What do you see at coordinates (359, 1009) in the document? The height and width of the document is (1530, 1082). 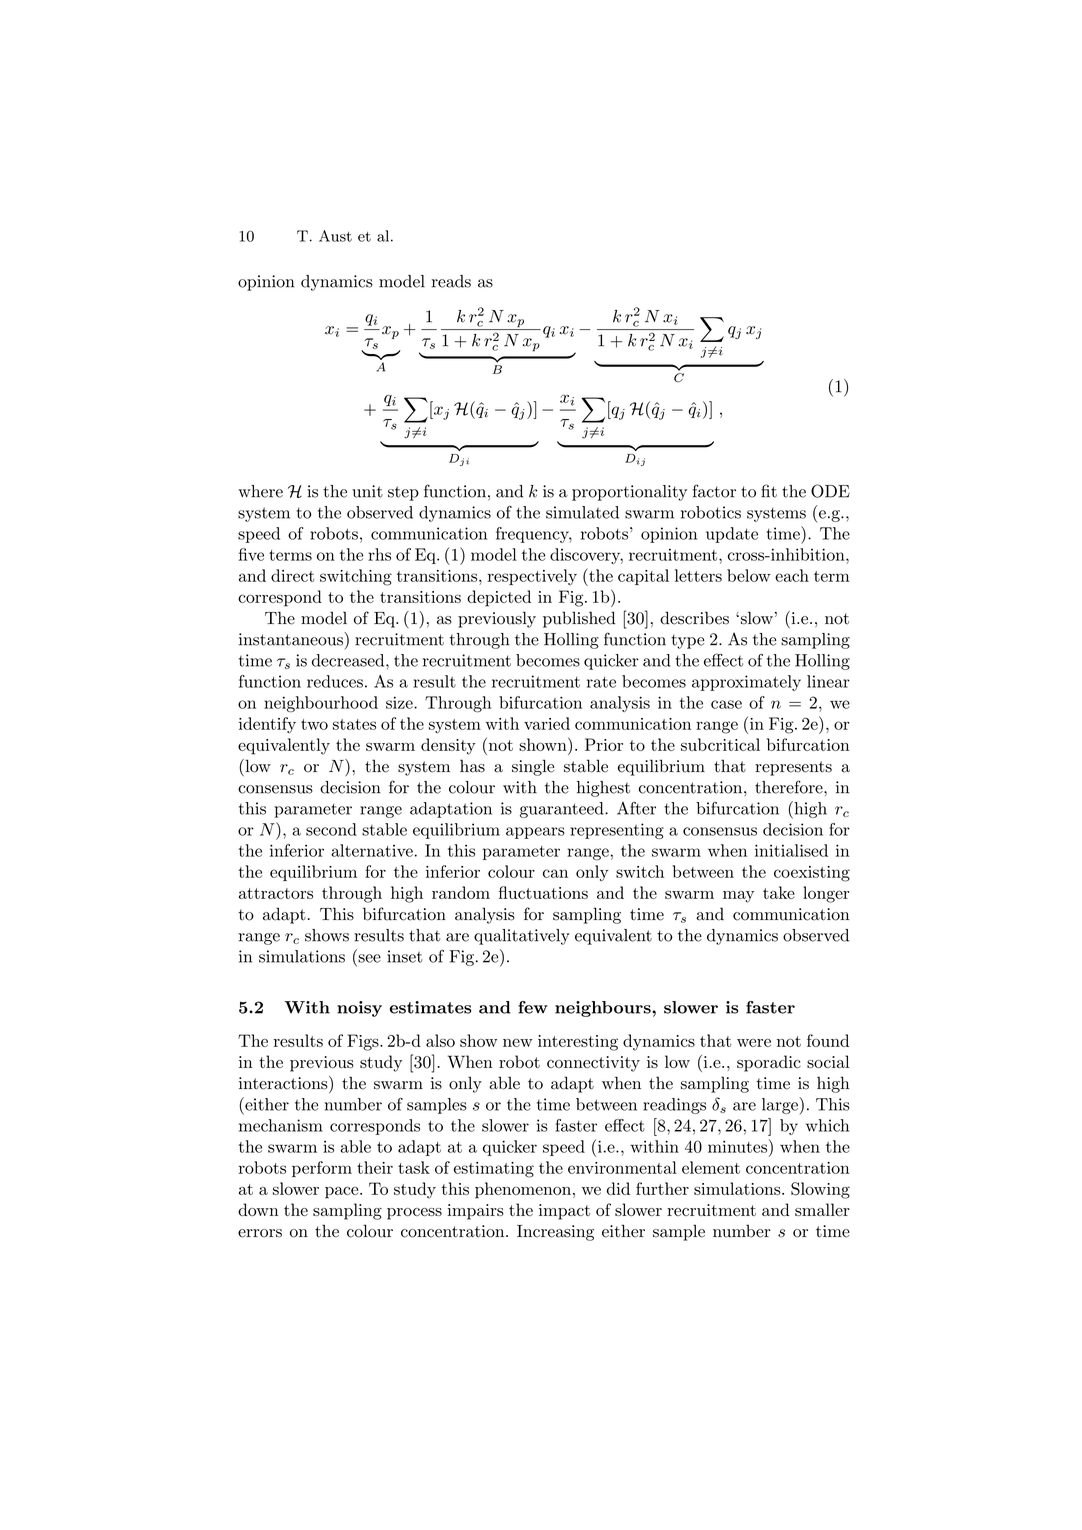 I see `noisy` at bounding box center [359, 1009].
